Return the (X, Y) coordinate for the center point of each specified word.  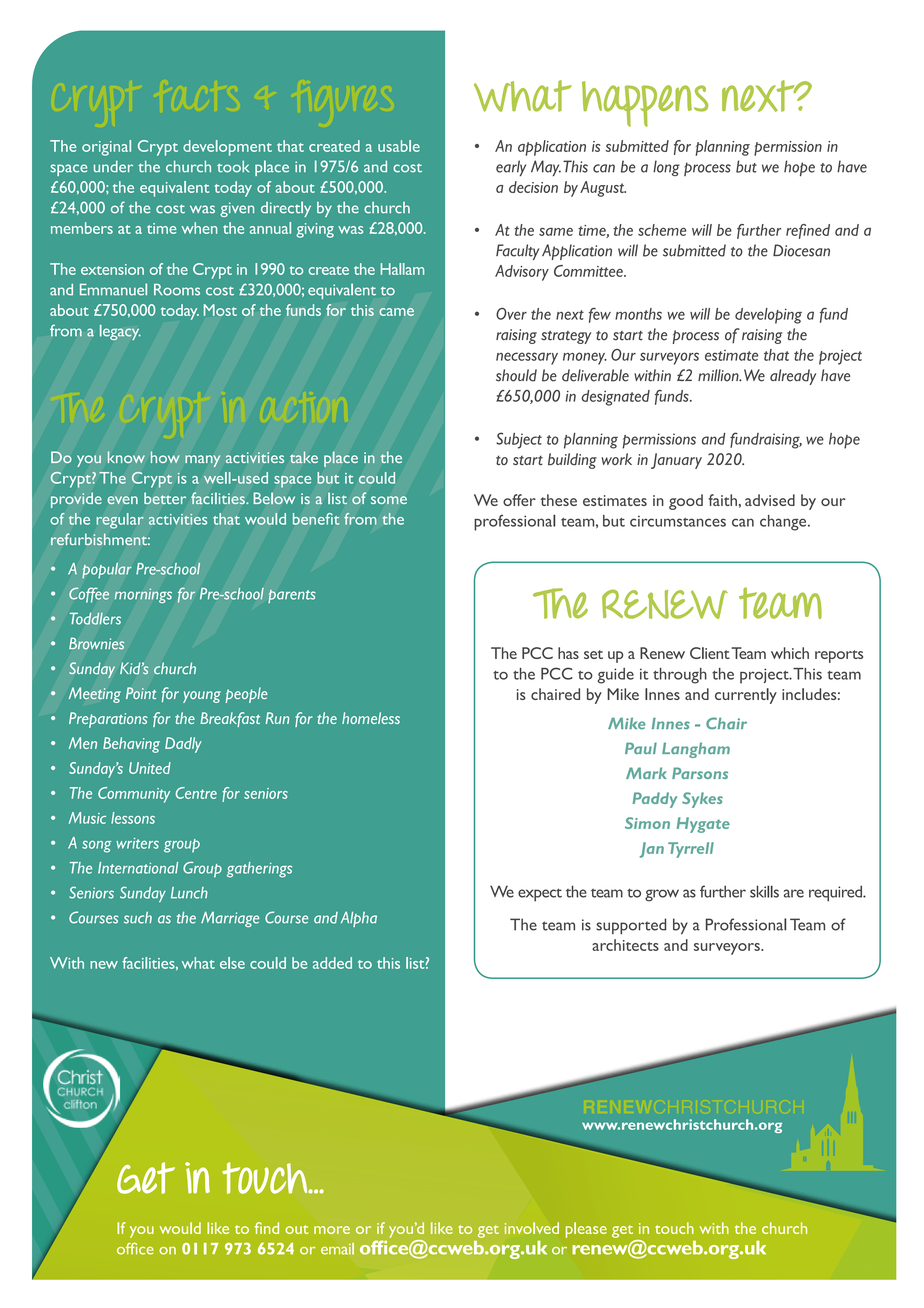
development (227, 148)
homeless (371, 718)
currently (746, 696)
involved (532, 1228)
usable (399, 146)
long (666, 168)
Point (141, 693)
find (267, 1228)
